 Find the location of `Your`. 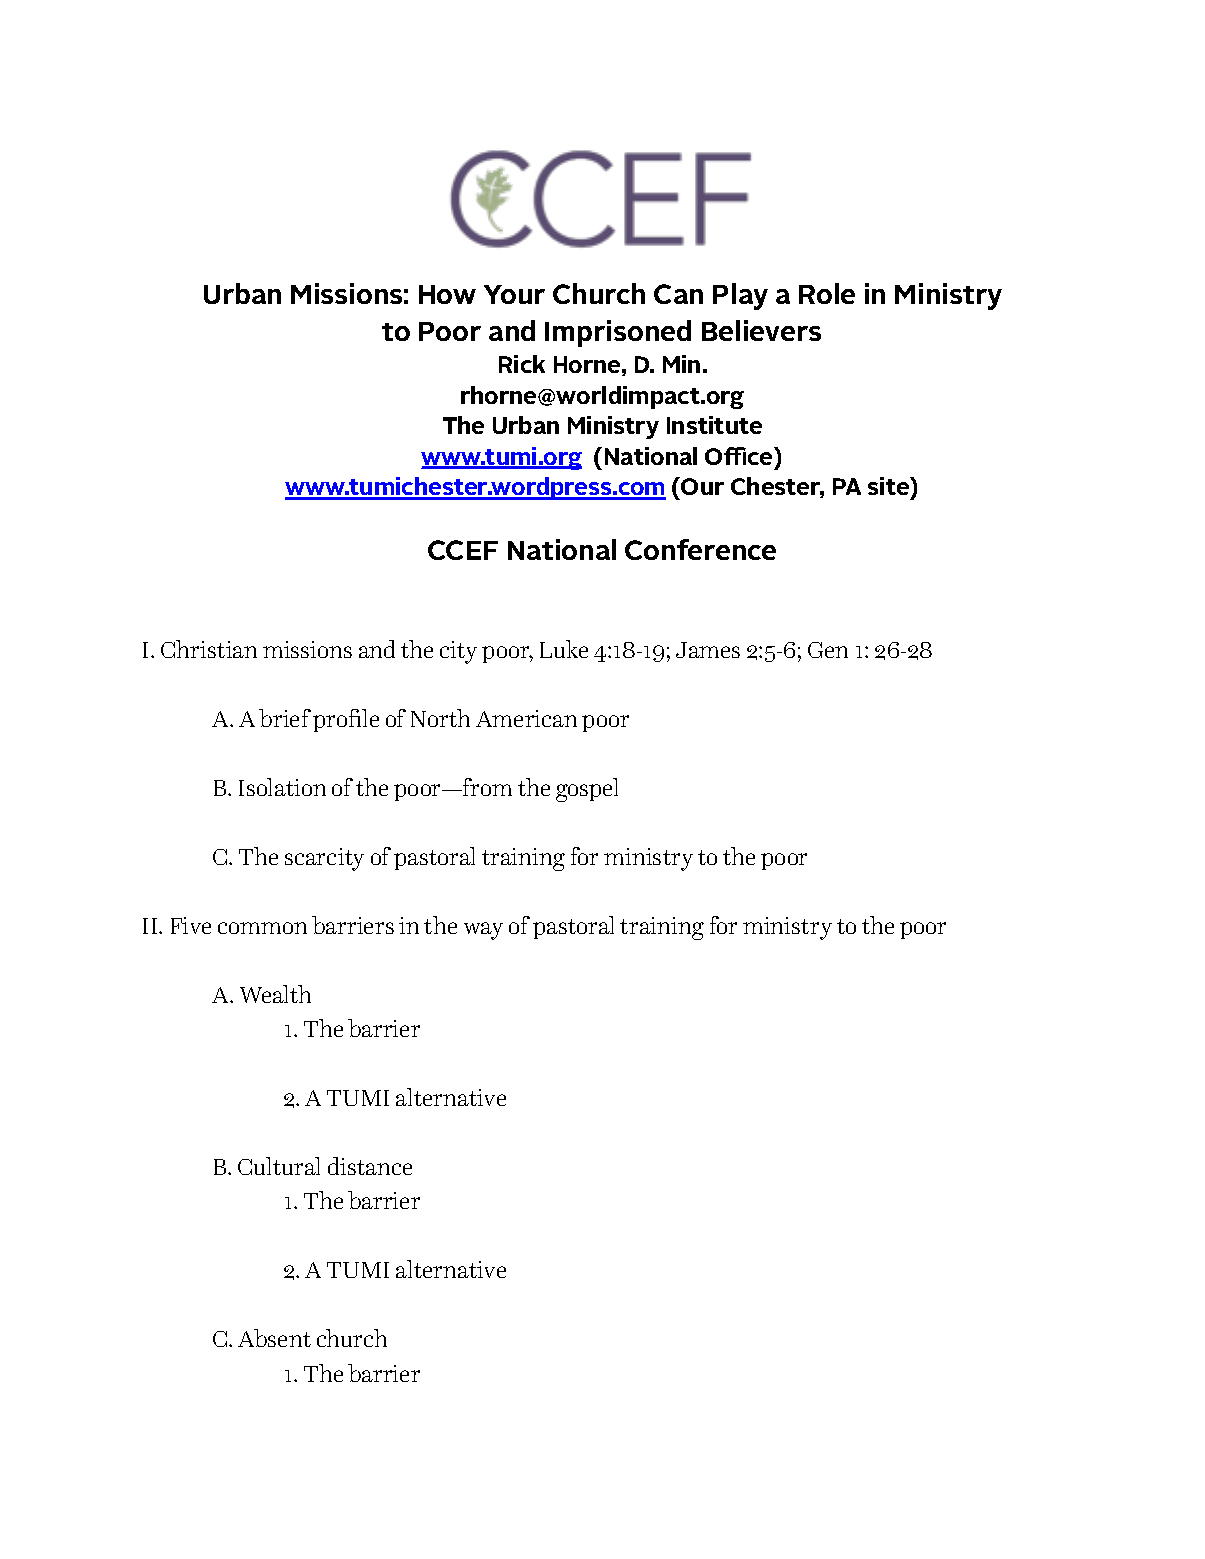

Your is located at coordinates (514, 294).
